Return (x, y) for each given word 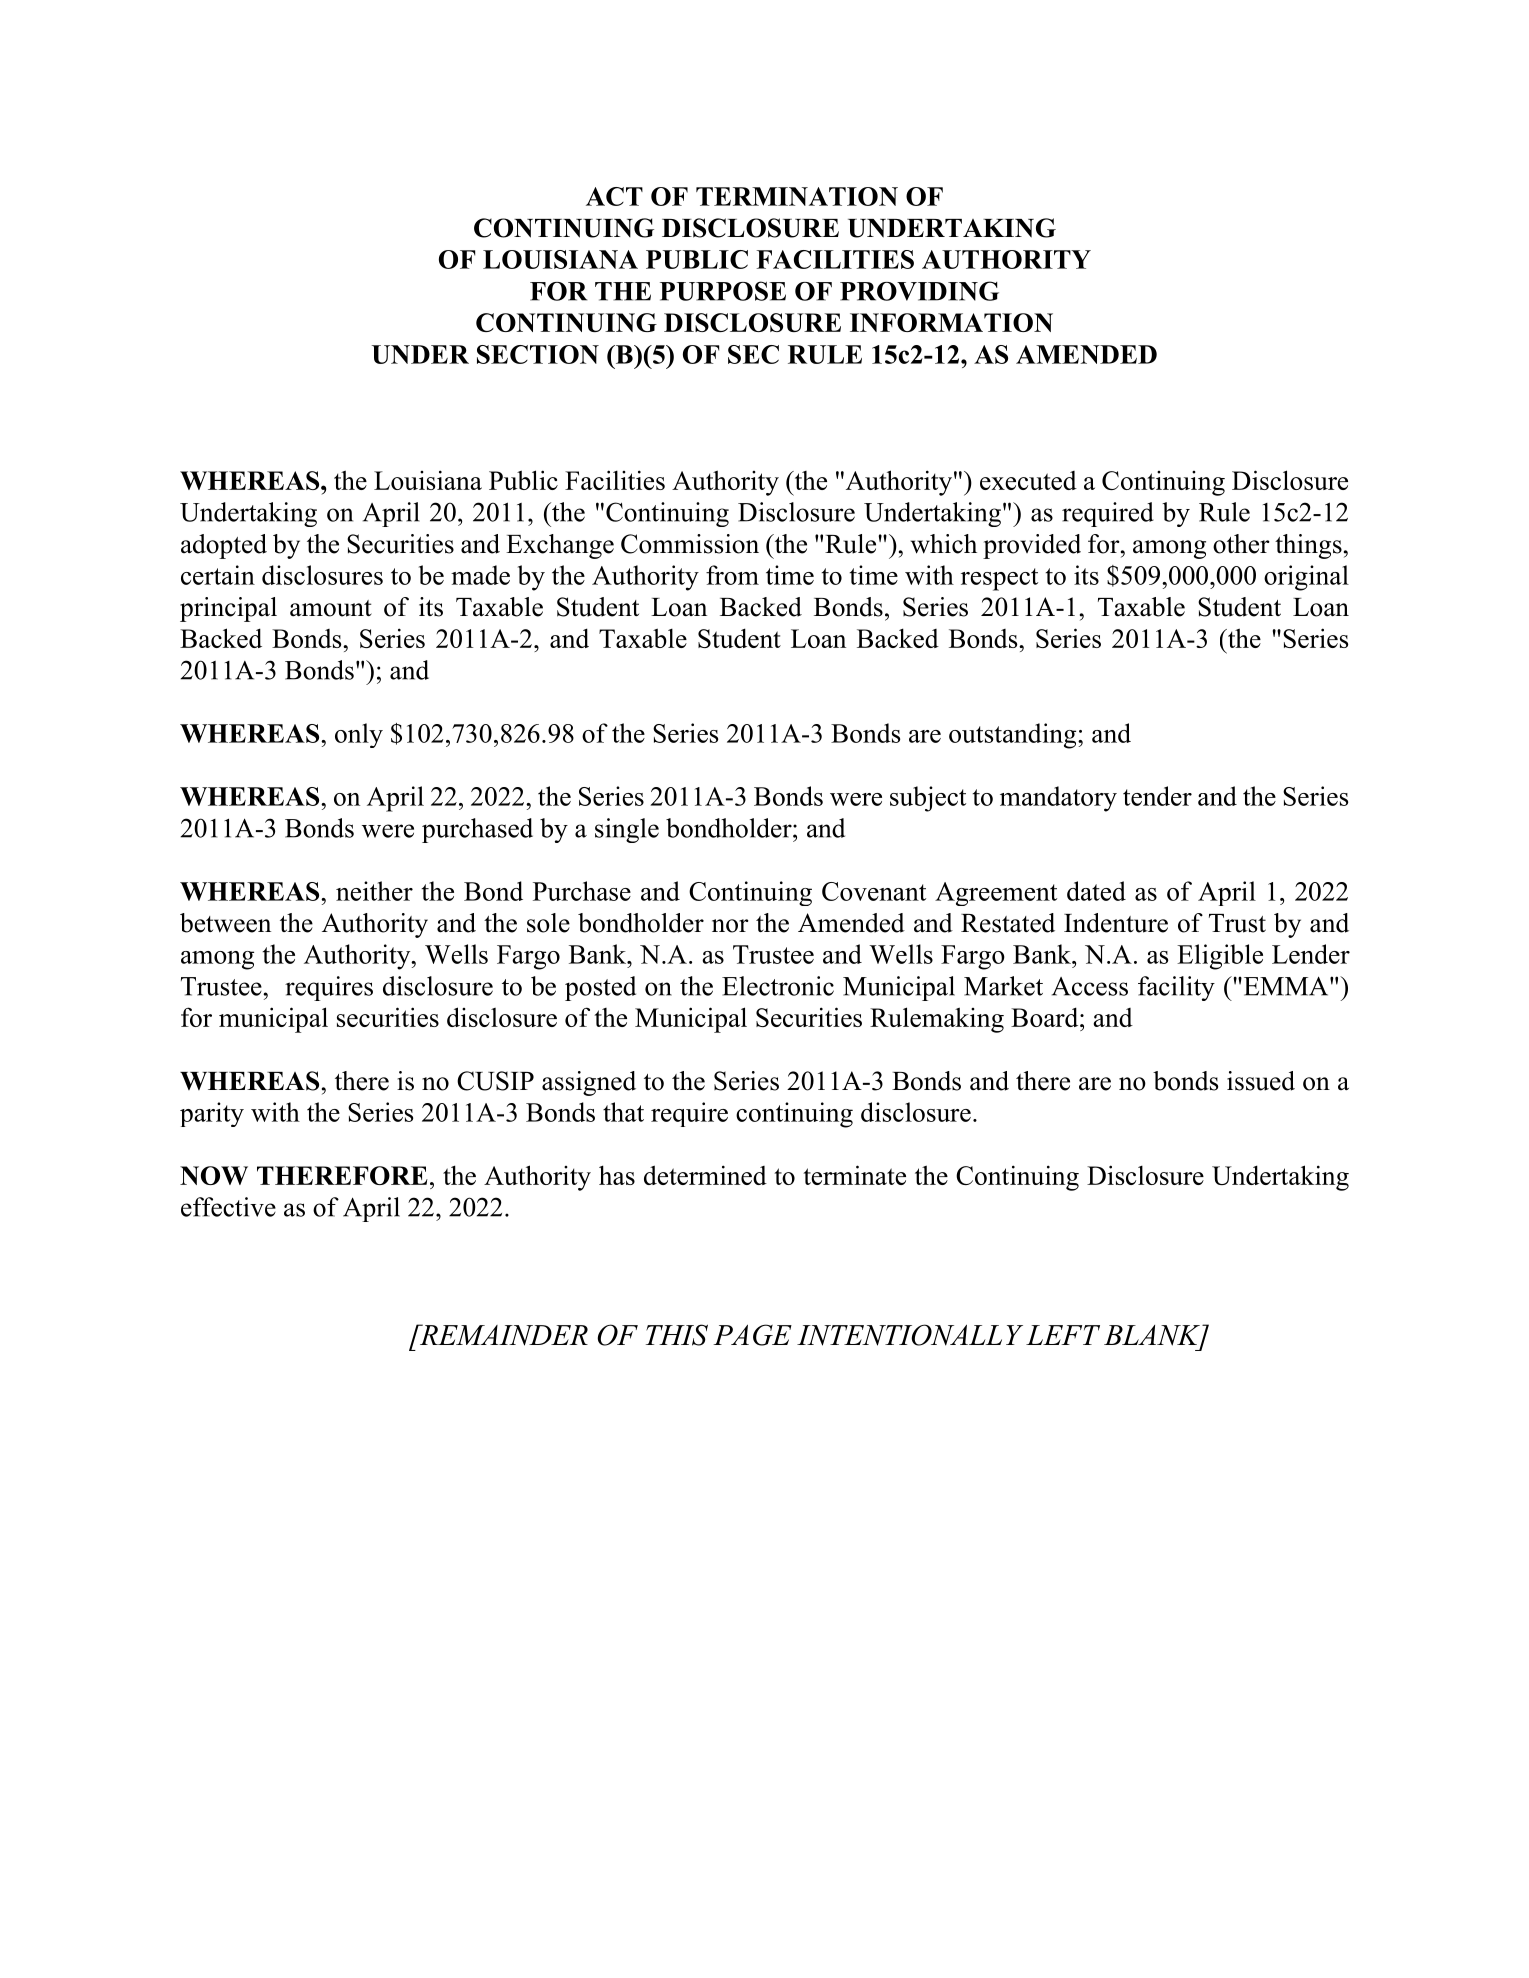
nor (730, 926)
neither (374, 891)
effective (228, 1207)
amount (331, 608)
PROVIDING (919, 291)
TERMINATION (797, 196)
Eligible (1220, 957)
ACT (614, 196)
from (732, 575)
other (1241, 544)
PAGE (752, 1335)
